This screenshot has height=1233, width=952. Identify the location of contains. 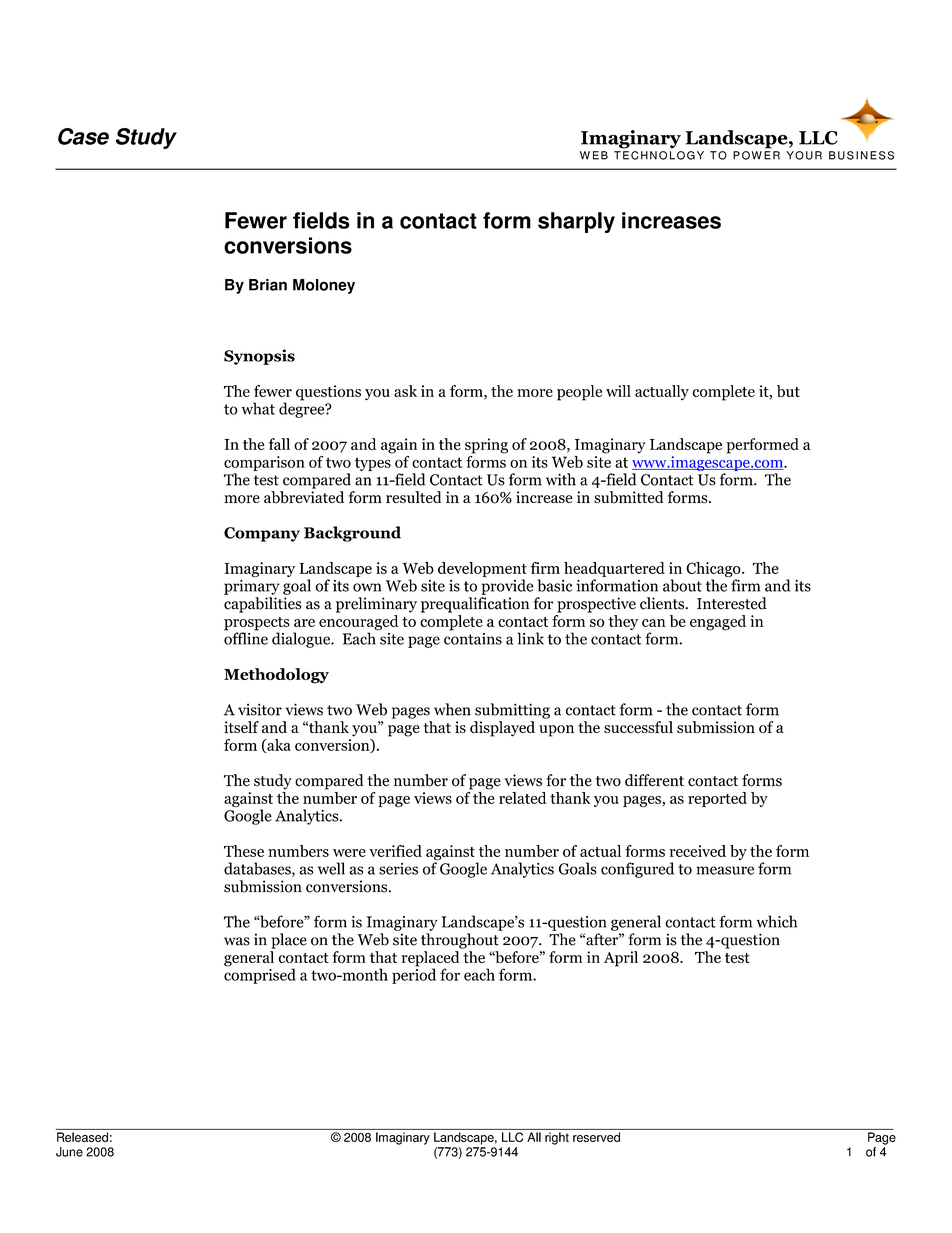
(473, 637).
